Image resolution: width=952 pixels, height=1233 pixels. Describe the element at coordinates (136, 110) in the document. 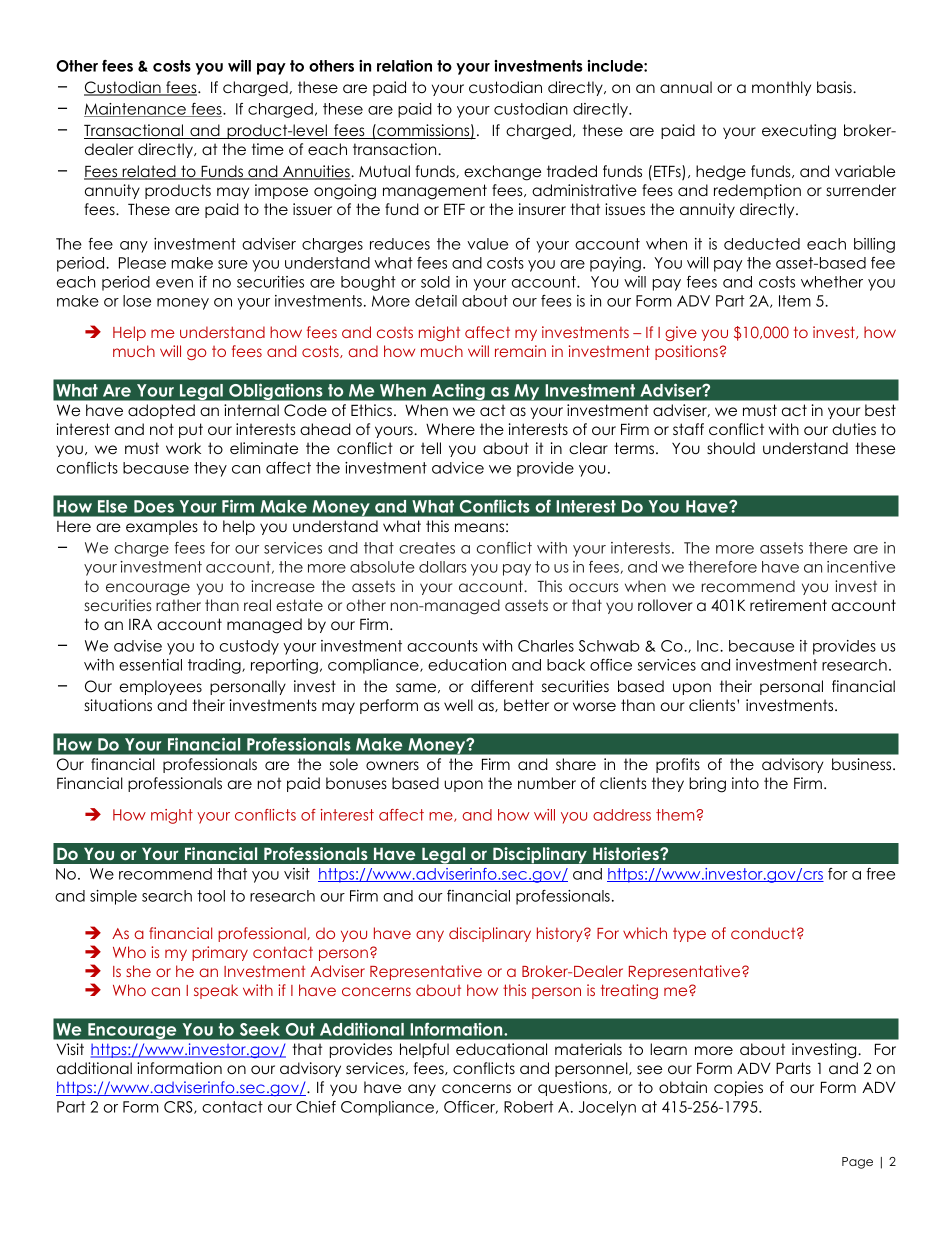

I see `Maintenance` at that location.
